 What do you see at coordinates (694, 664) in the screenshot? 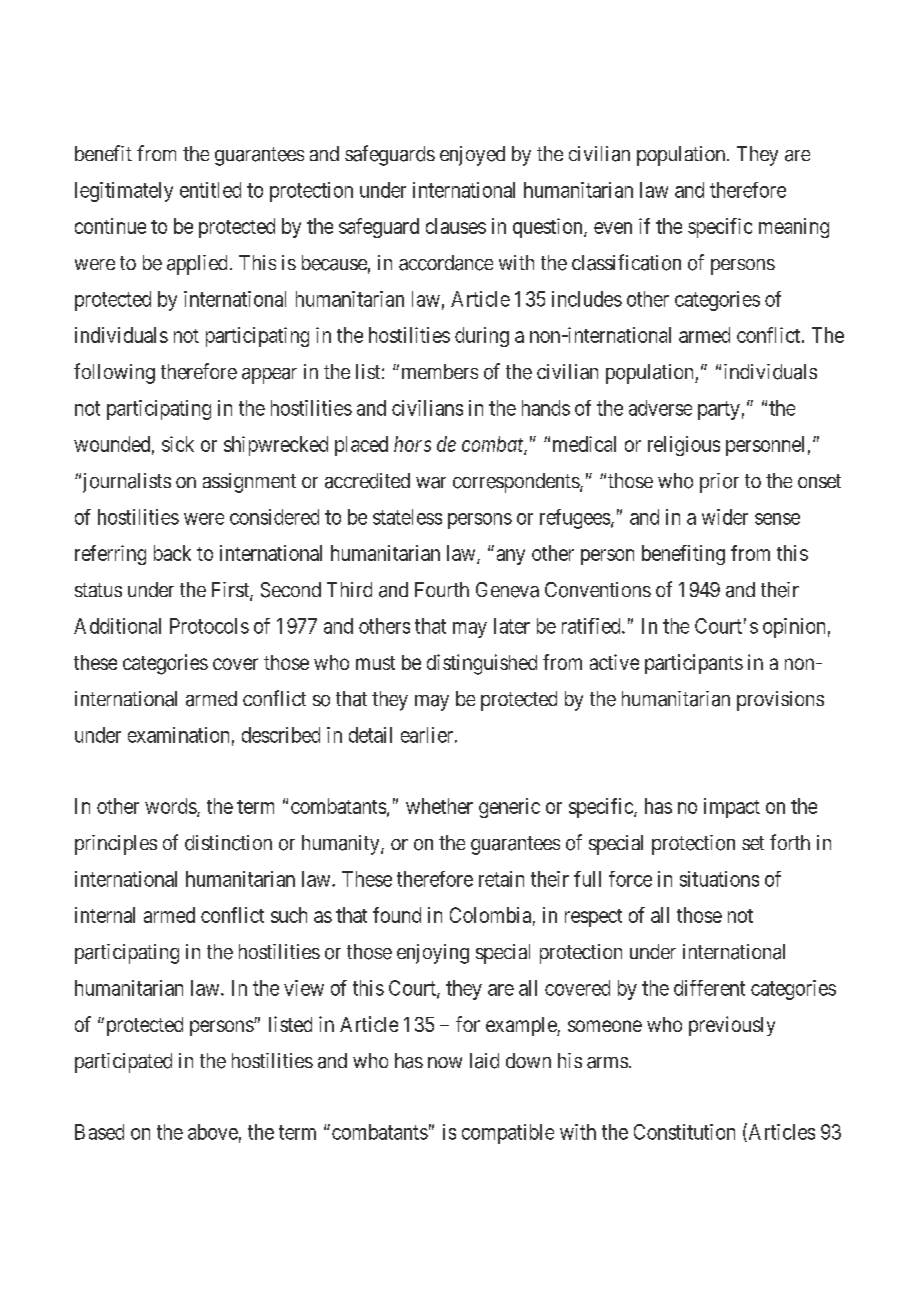
I see `participants` at bounding box center [694, 664].
